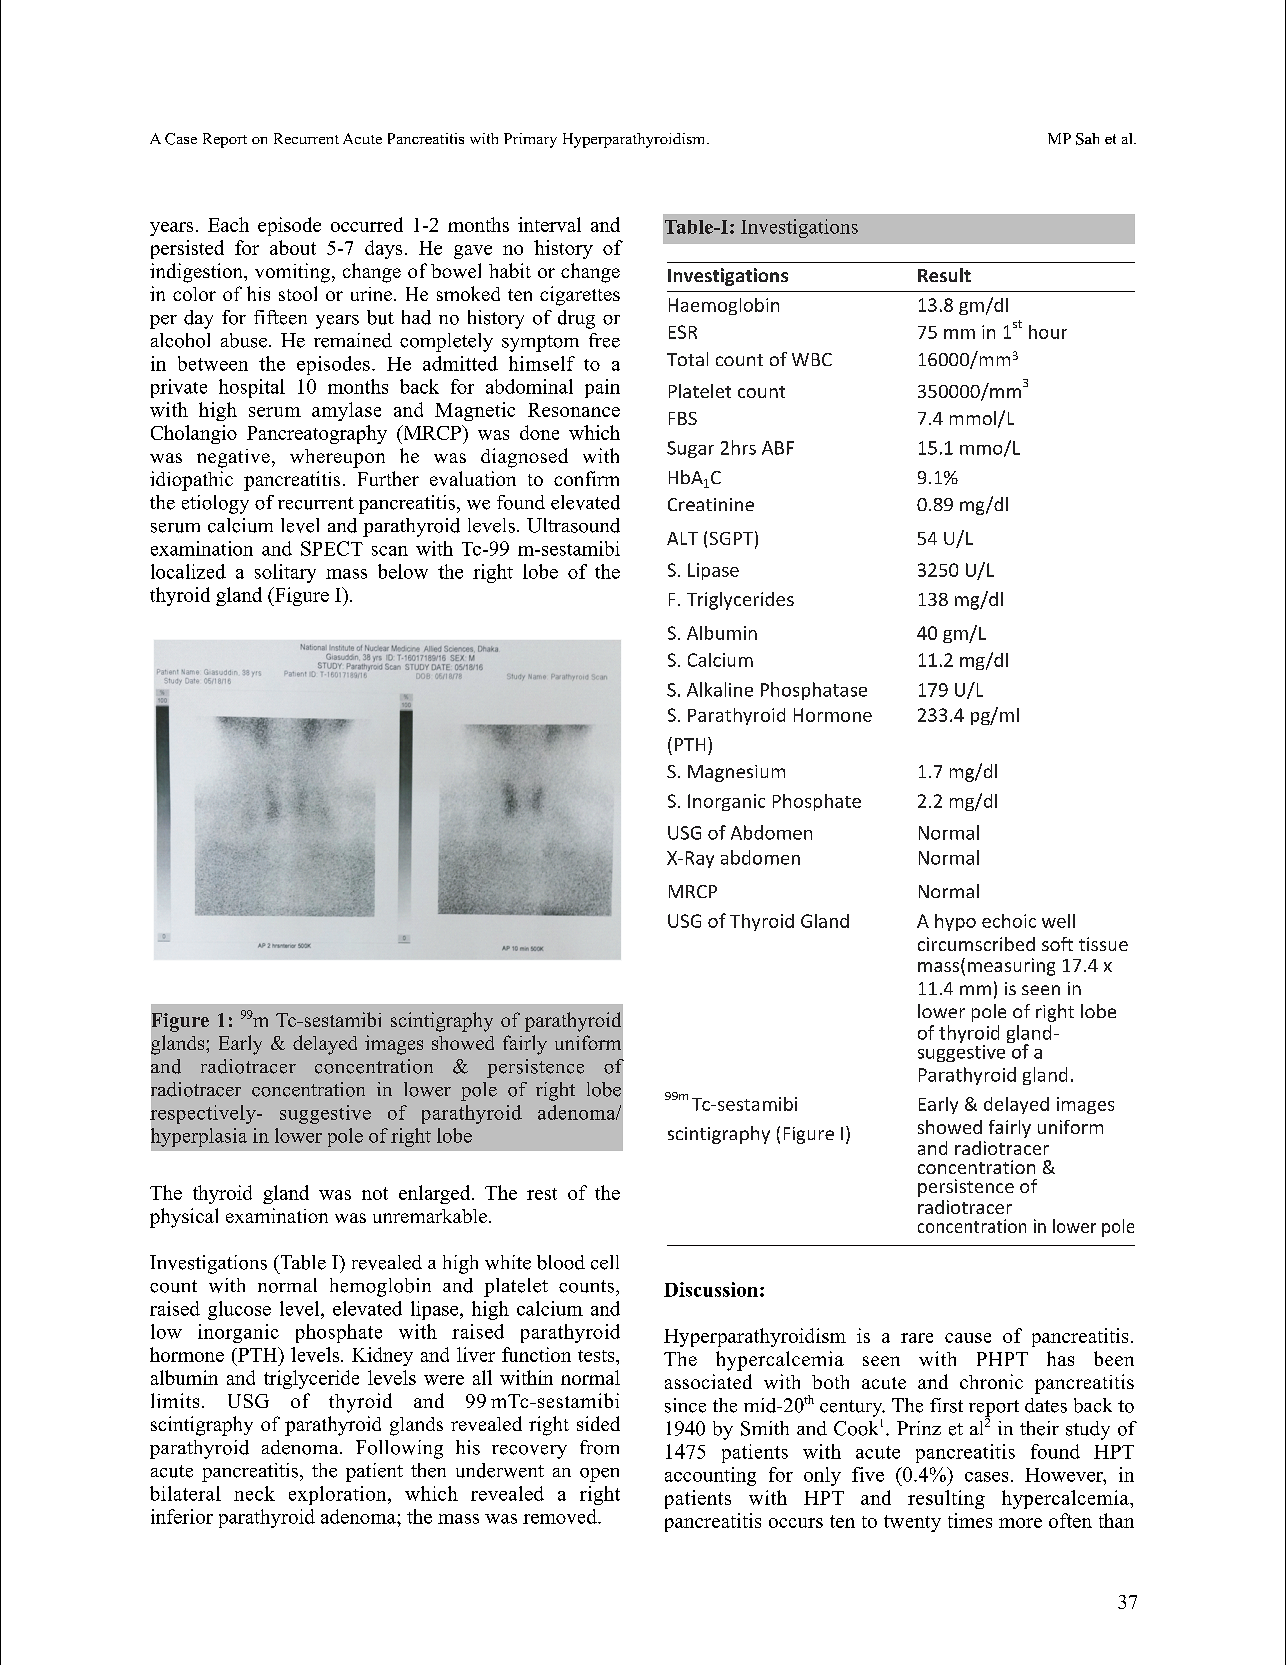 This screenshot has height=1665, width=1286. I want to click on Sugar, so click(690, 449).
